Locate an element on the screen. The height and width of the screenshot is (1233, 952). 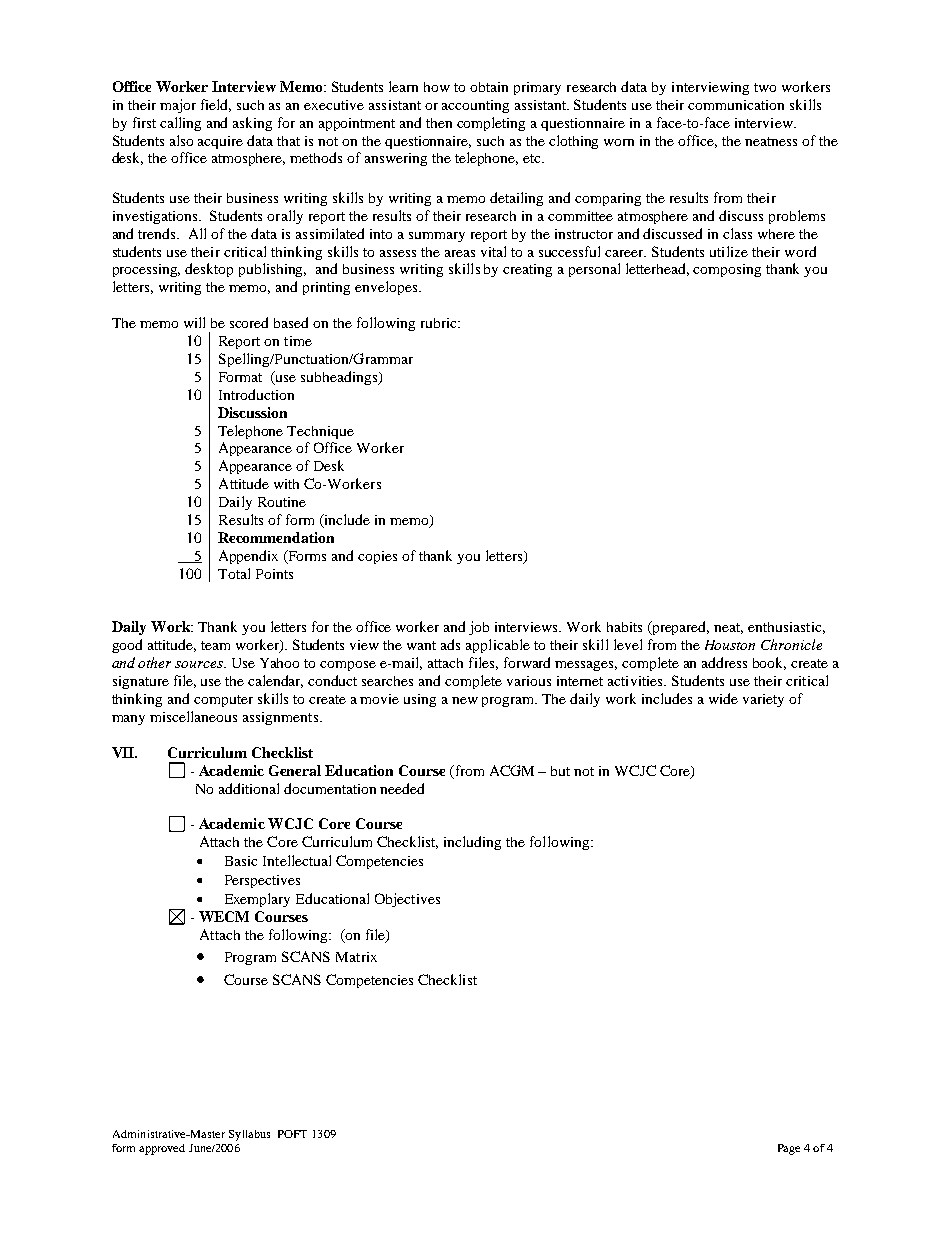
wide is located at coordinates (723, 698).
